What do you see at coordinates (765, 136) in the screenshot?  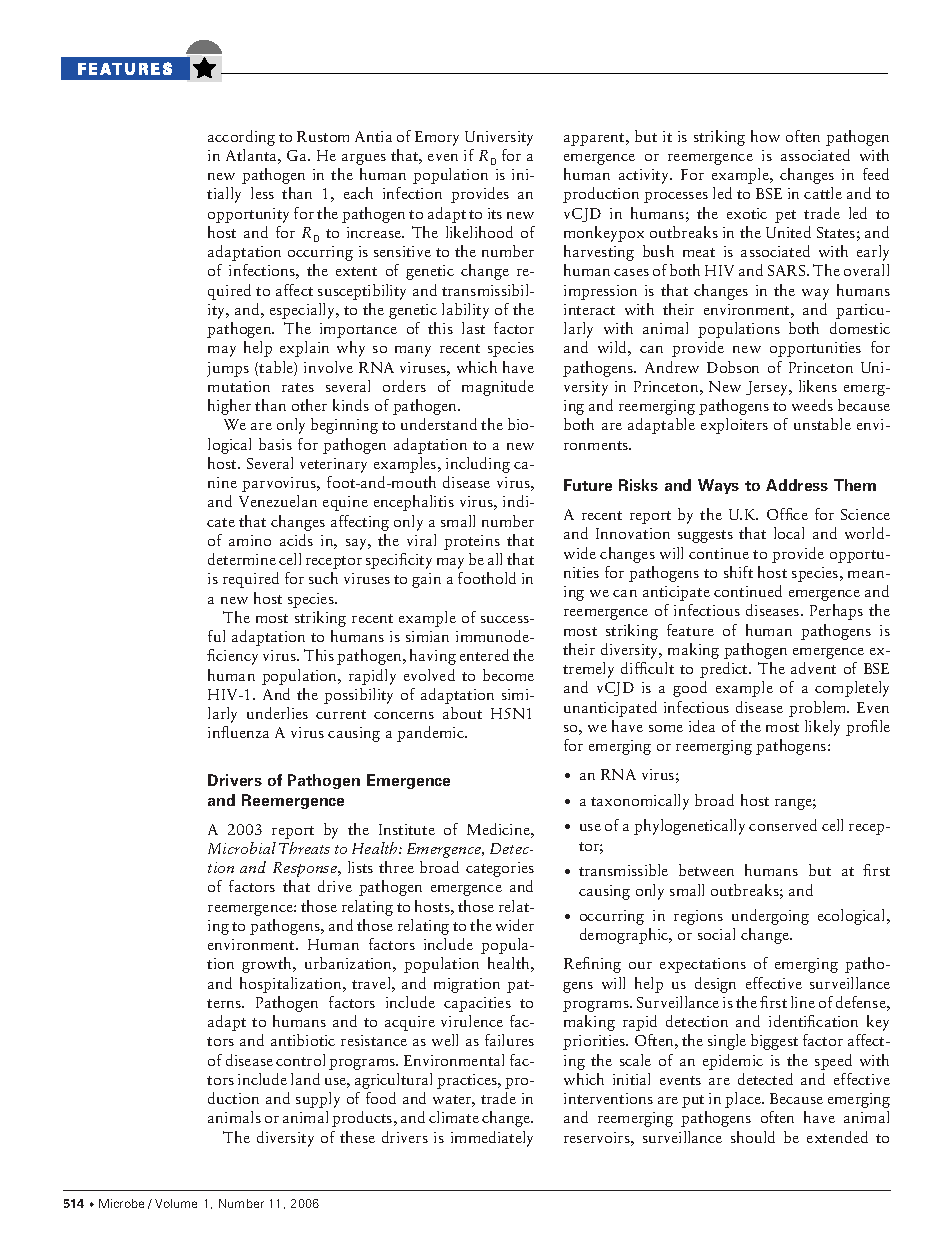 I see `how` at bounding box center [765, 136].
